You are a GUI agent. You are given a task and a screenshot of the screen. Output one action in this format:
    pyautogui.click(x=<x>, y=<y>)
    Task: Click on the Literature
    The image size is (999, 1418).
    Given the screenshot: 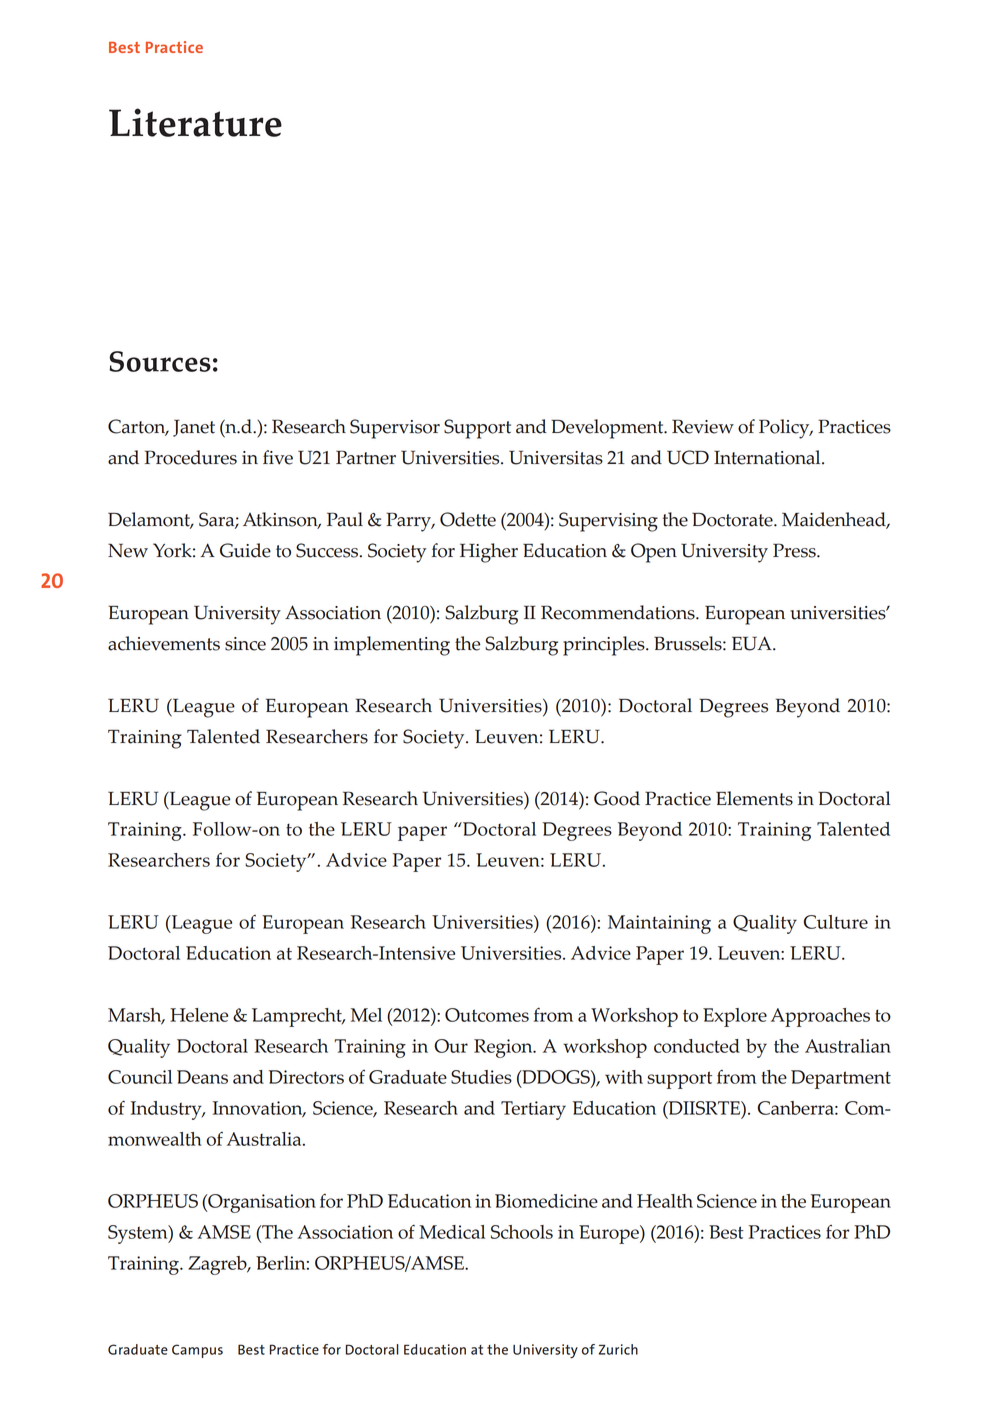 What is the action you would take?
    pyautogui.click(x=195, y=122)
